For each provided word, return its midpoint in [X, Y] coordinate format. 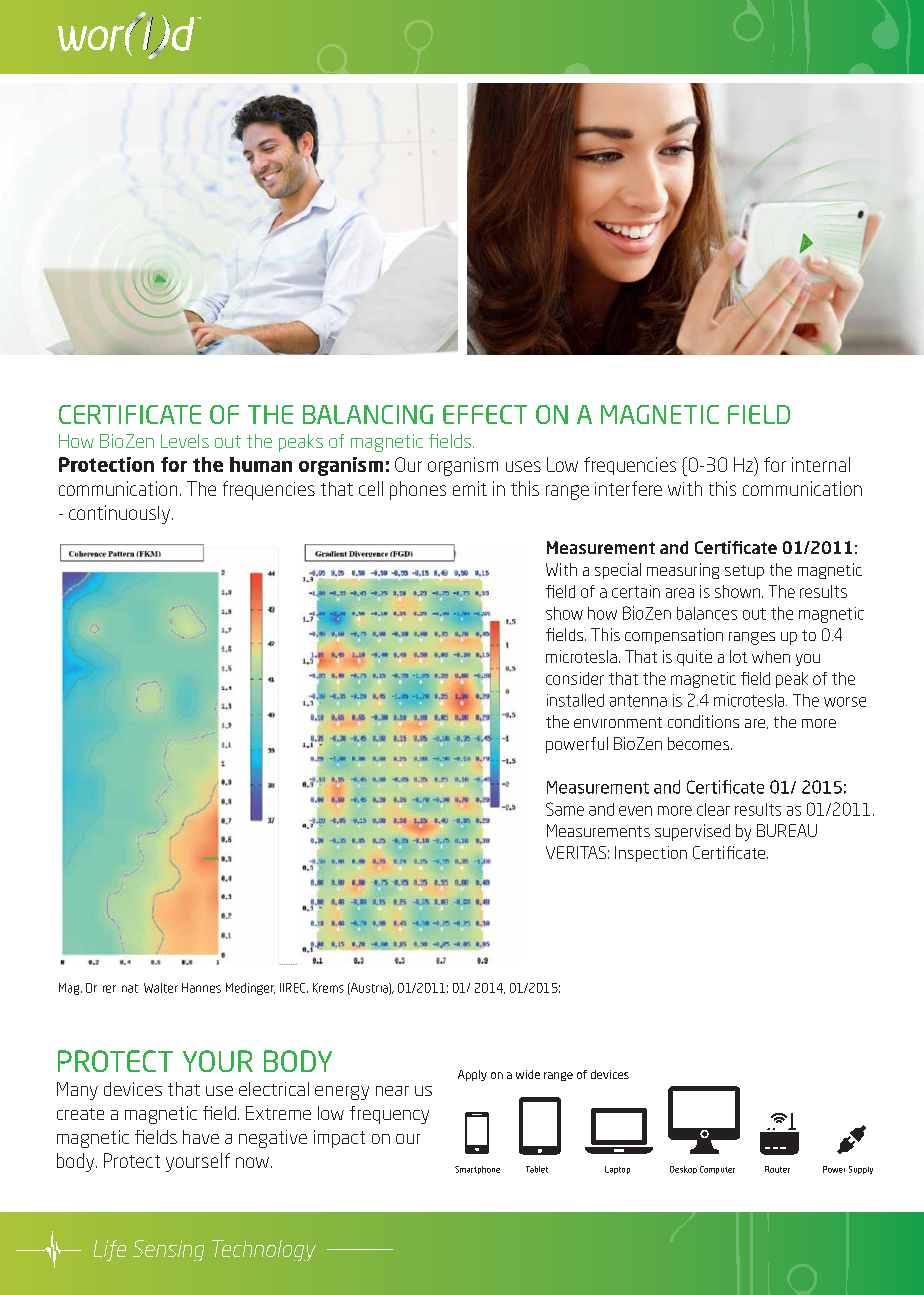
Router [777, 1169]
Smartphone [477, 1170]
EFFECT [485, 414]
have [201, 1137]
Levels [185, 441]
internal [821, 464]
